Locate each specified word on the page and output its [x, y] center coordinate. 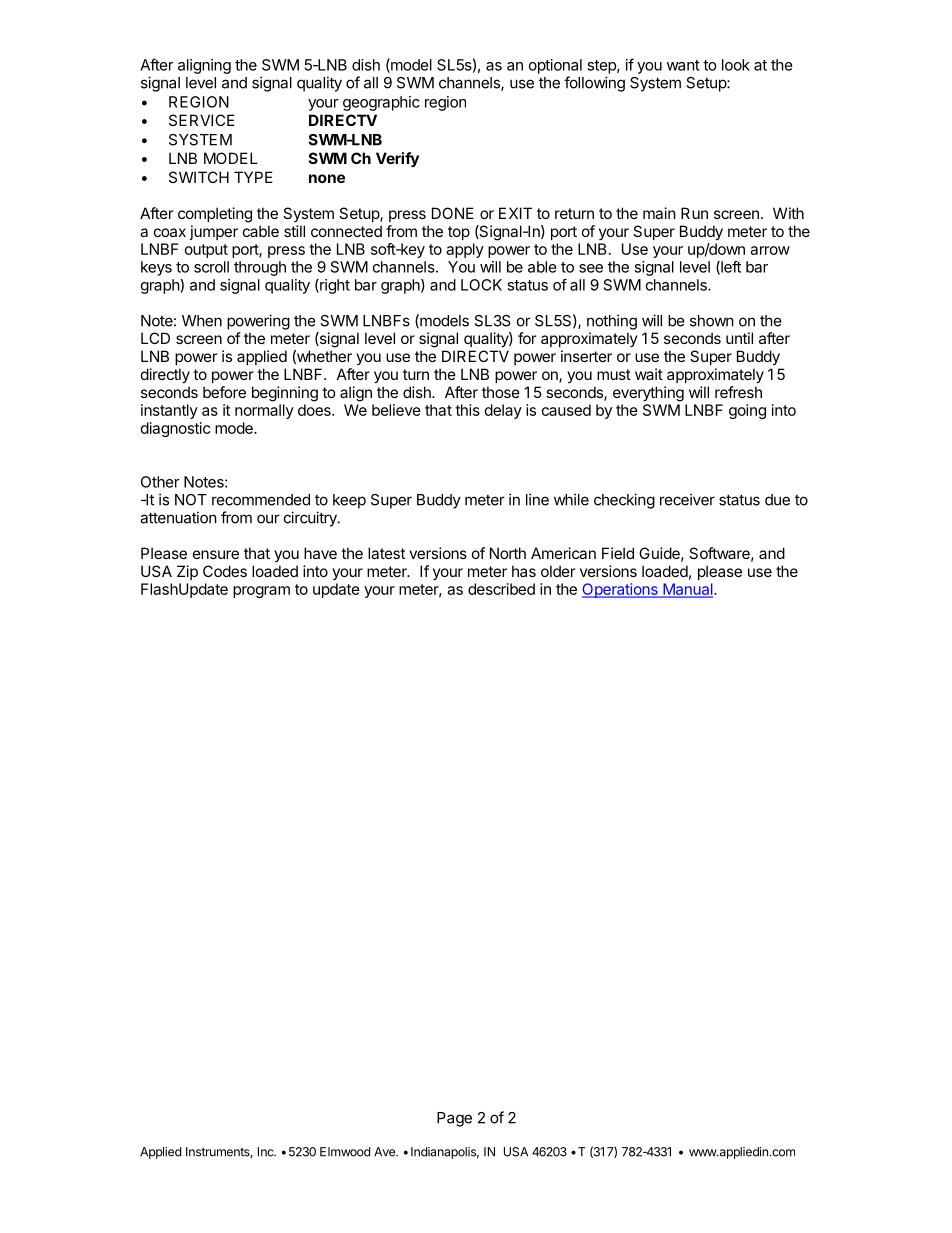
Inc [267, 1152]
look [736, 65]
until [739, 338]
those [501, 392]
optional [555, 66]
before [224, 392]
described [501, 589]
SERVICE [202, 120]
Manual [688, 590]
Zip [187, 572]
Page [454, 1119]
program [261, 592]
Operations [621, 590]
